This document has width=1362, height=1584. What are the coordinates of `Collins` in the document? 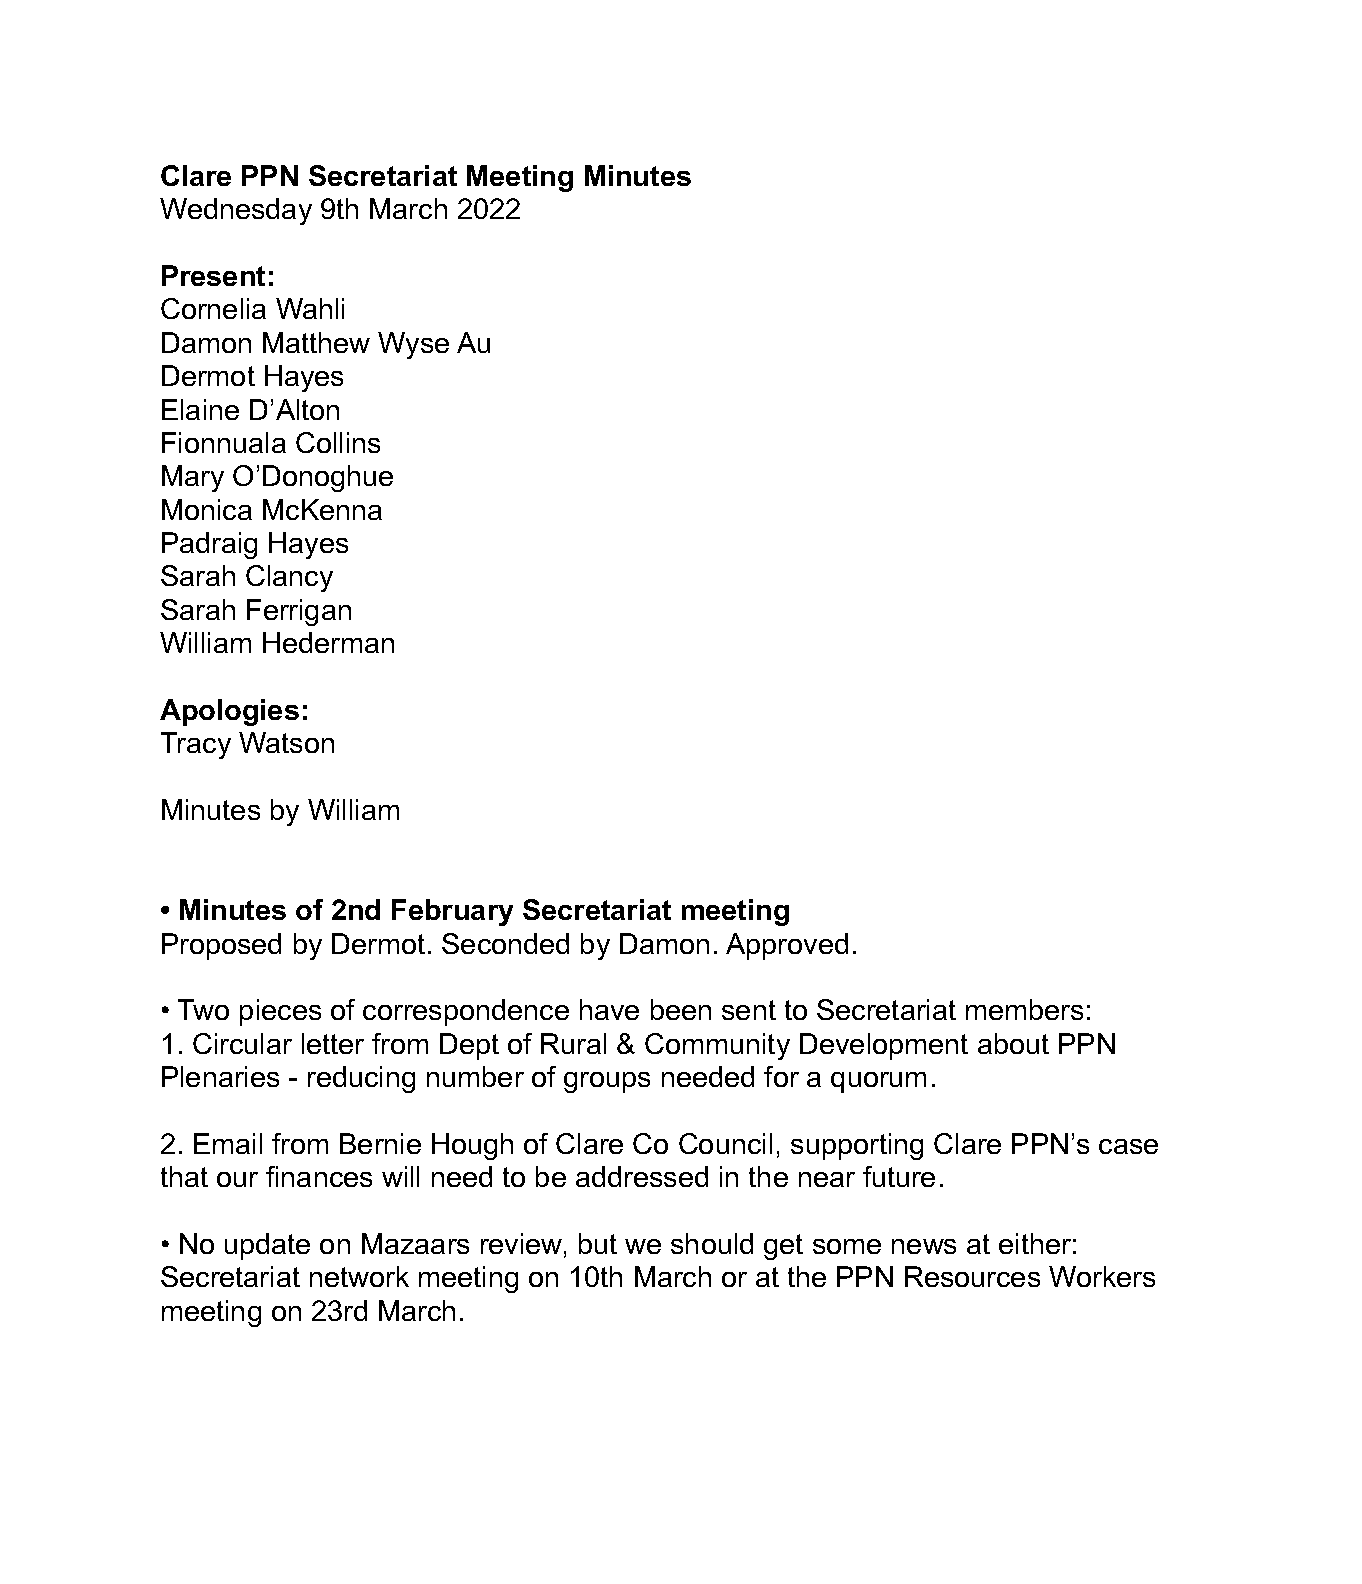 It's located at (338, 442).
